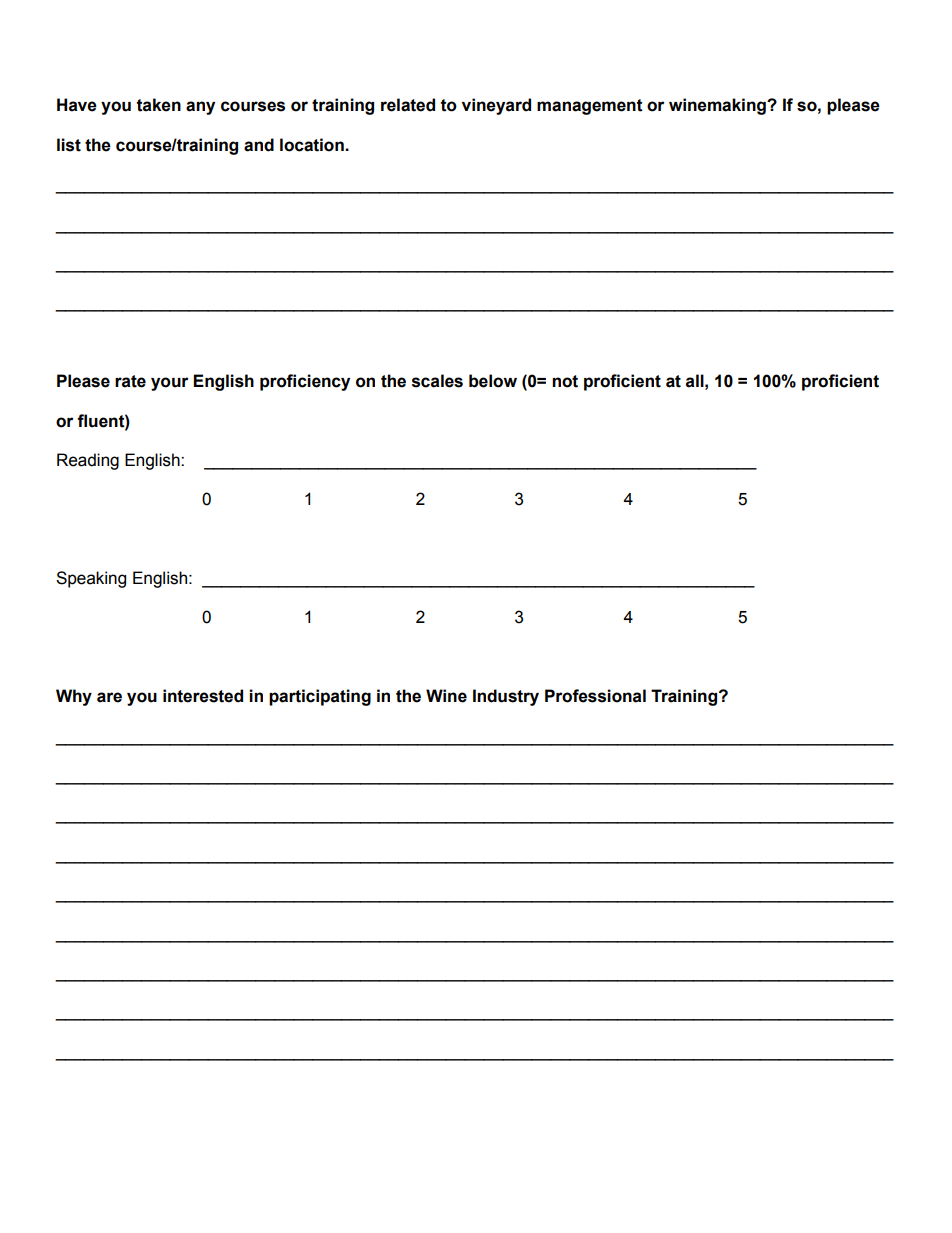  I want to click on are, so click(109, 697).
